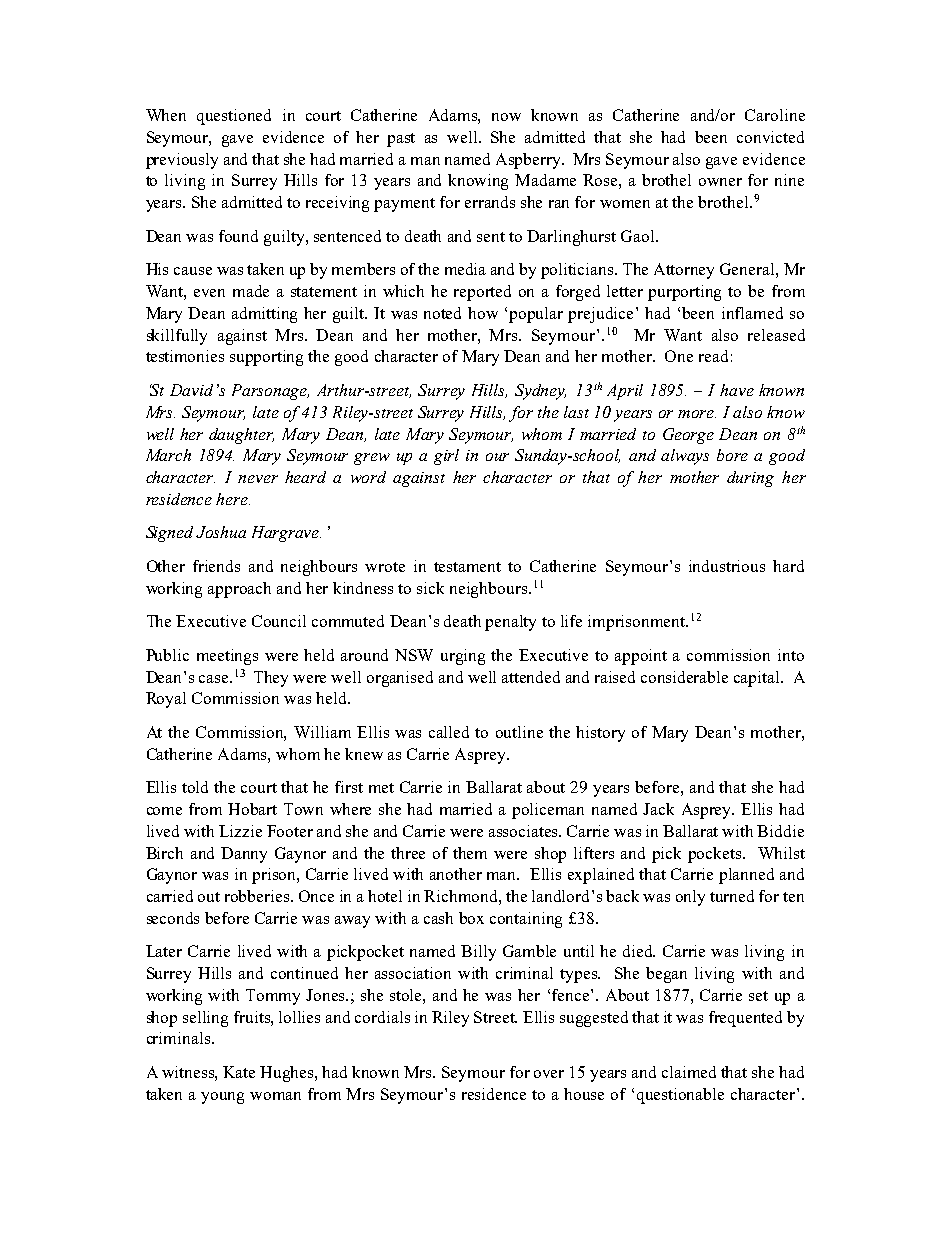  I want to click on questioned, so click(234, 117).
